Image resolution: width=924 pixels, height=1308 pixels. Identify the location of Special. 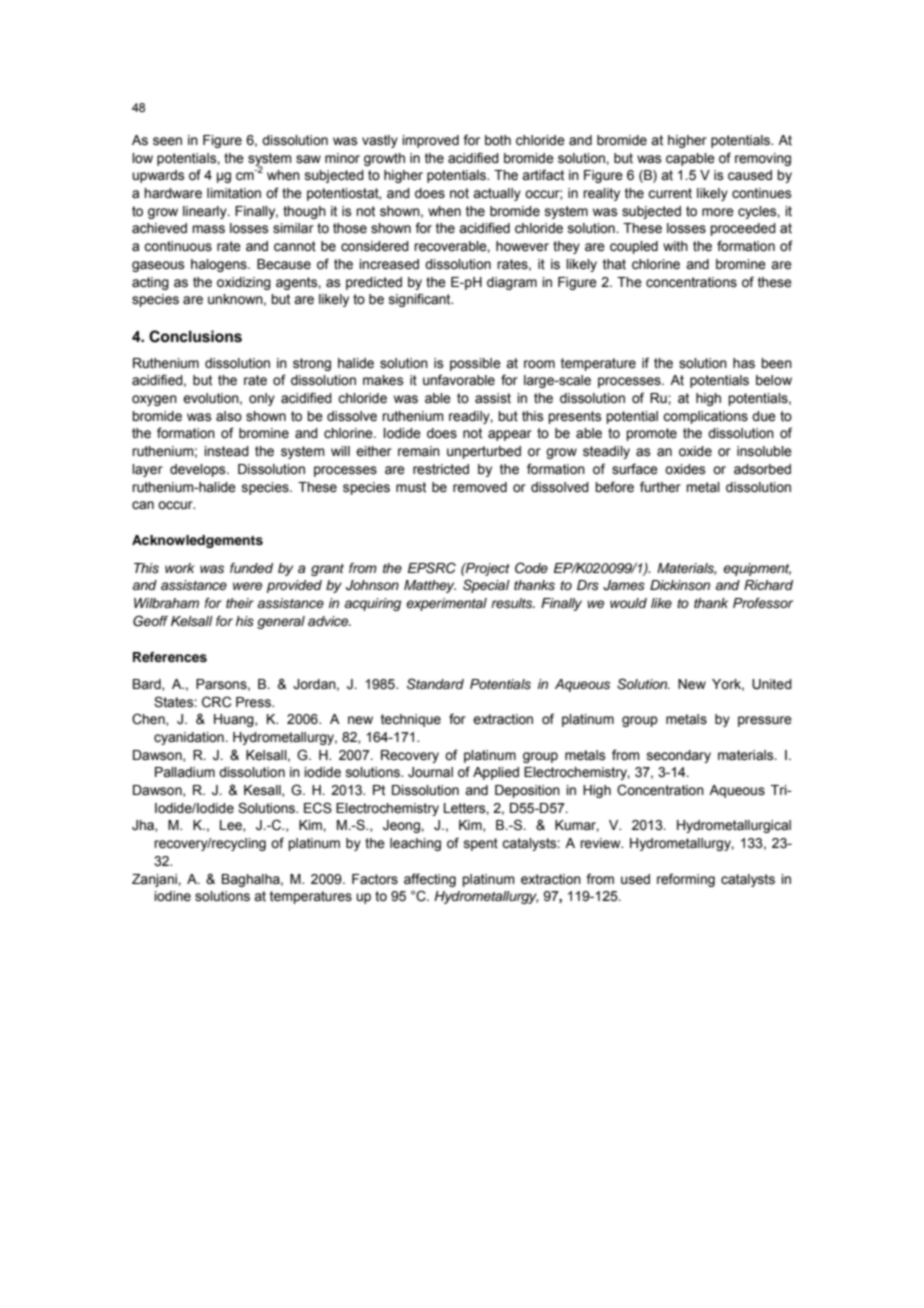
(486, 586).
